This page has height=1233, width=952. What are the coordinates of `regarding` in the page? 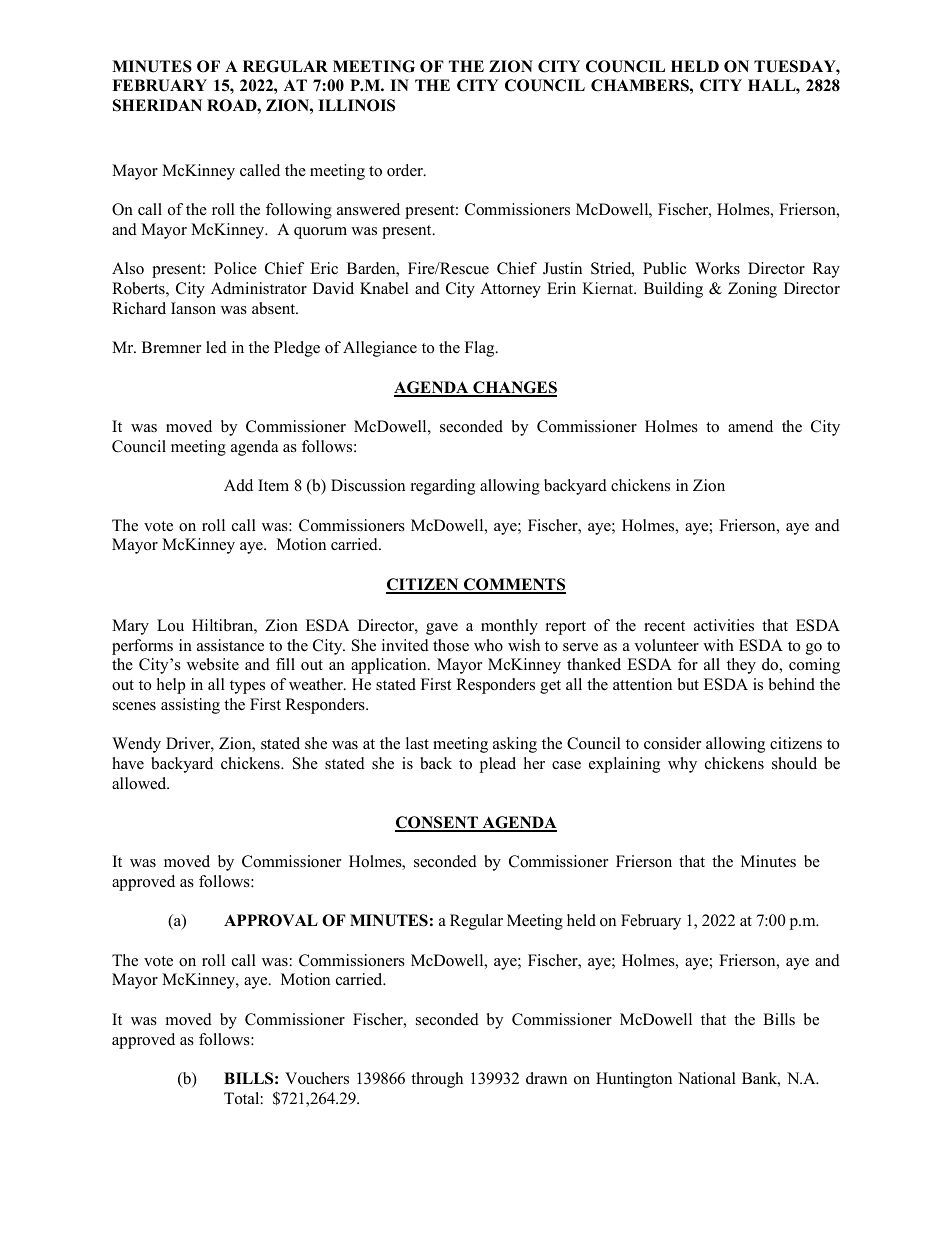 It's located at (443, 487).
